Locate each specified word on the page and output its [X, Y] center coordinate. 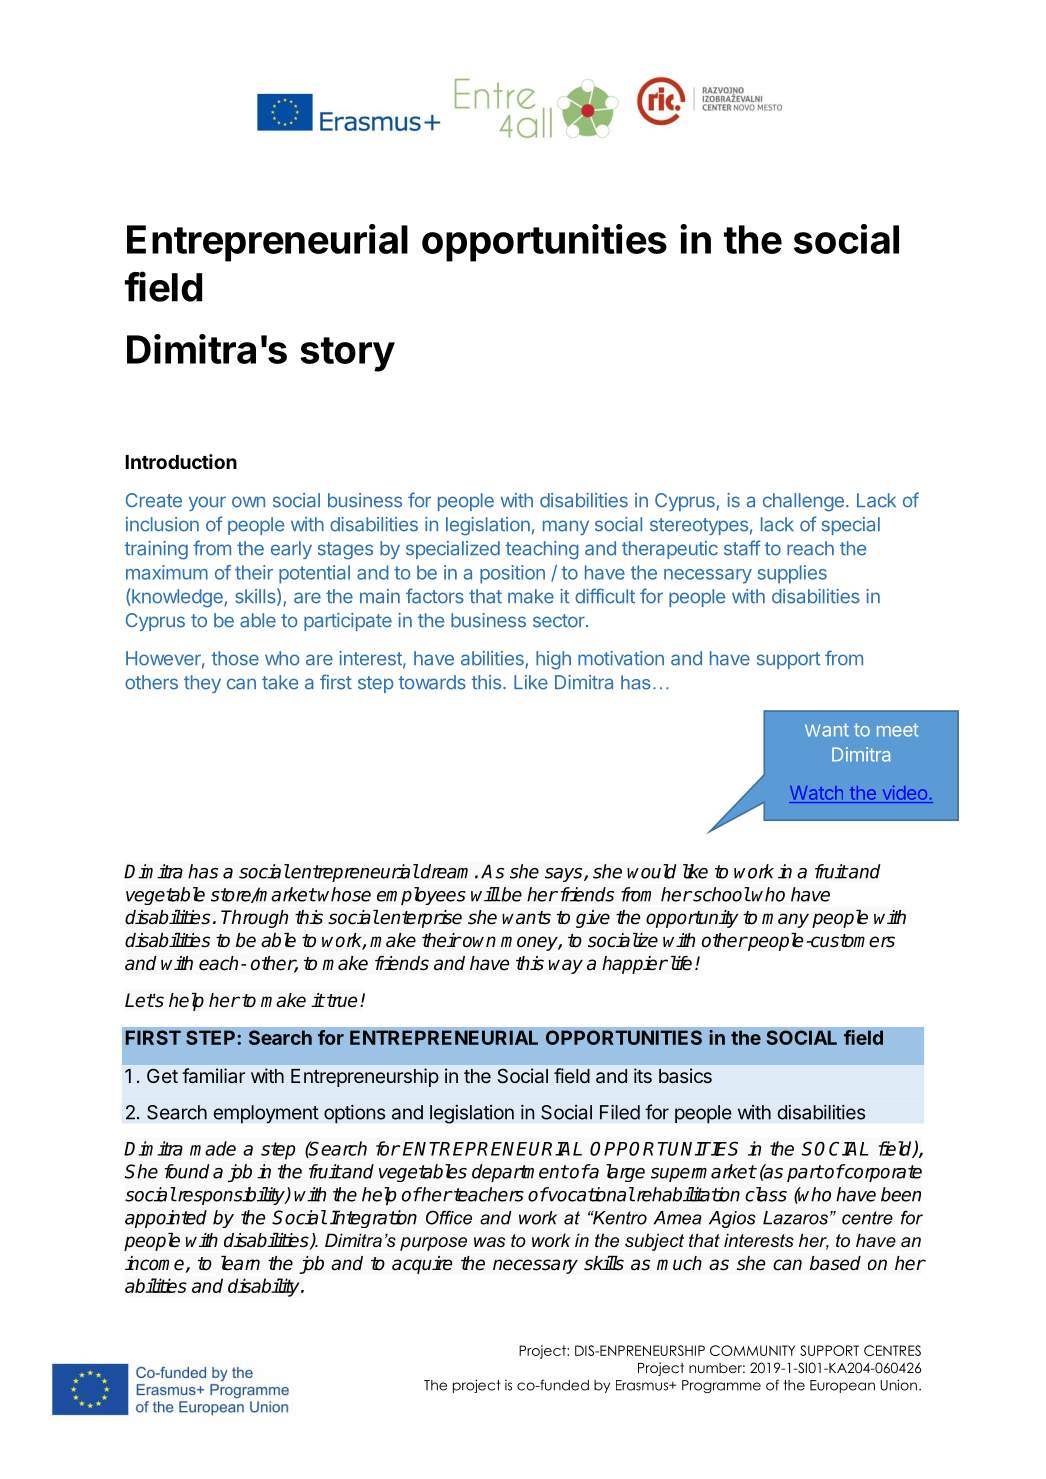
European [842, 1386]
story [347, 354]
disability [265, 1287]
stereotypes [699, 526]
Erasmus [643, 1385]
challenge [803, 502]
